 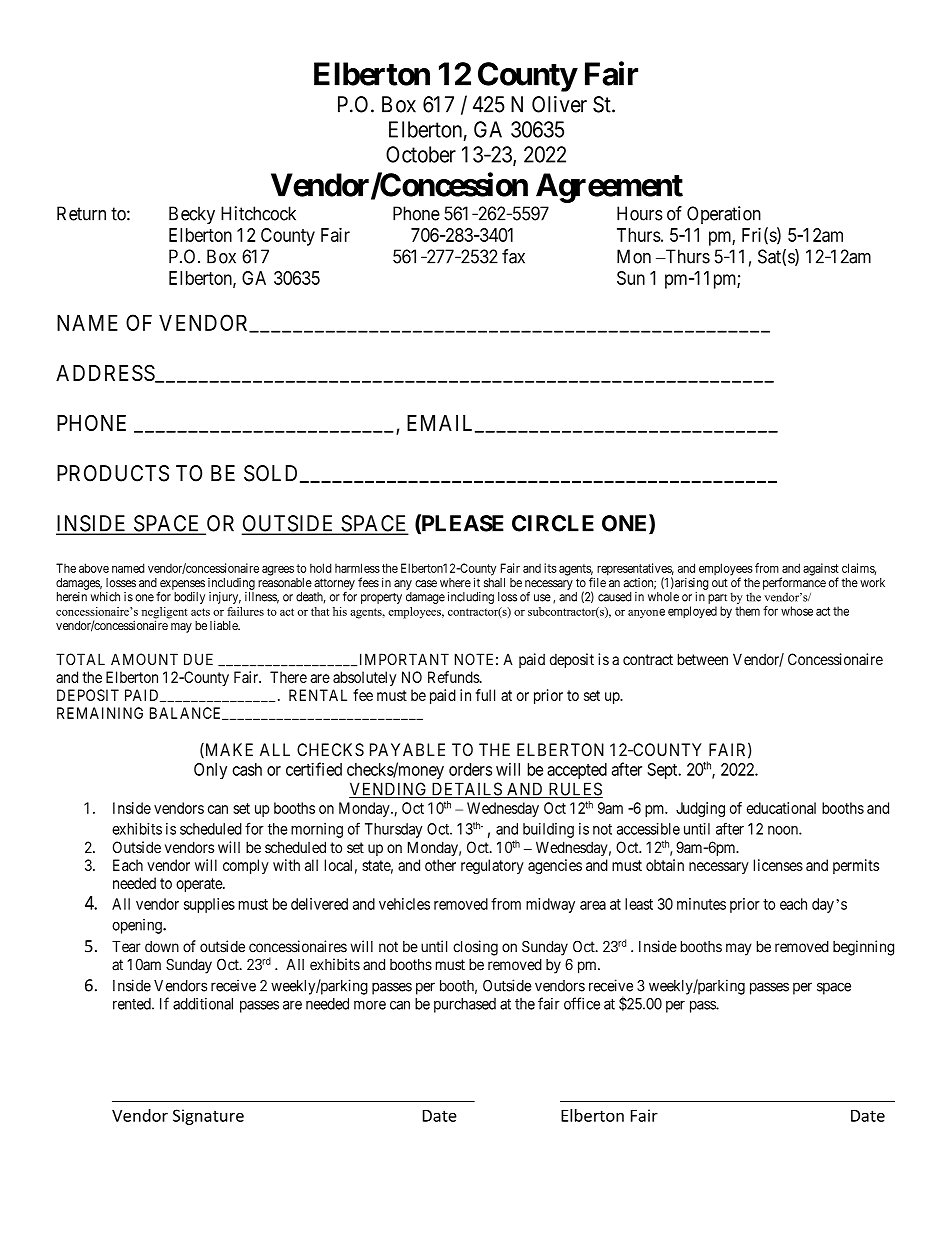 What do you see at coordinates (492, 866) in the screenshot?
I see `regulatory` at bounding box center [492, 866].
